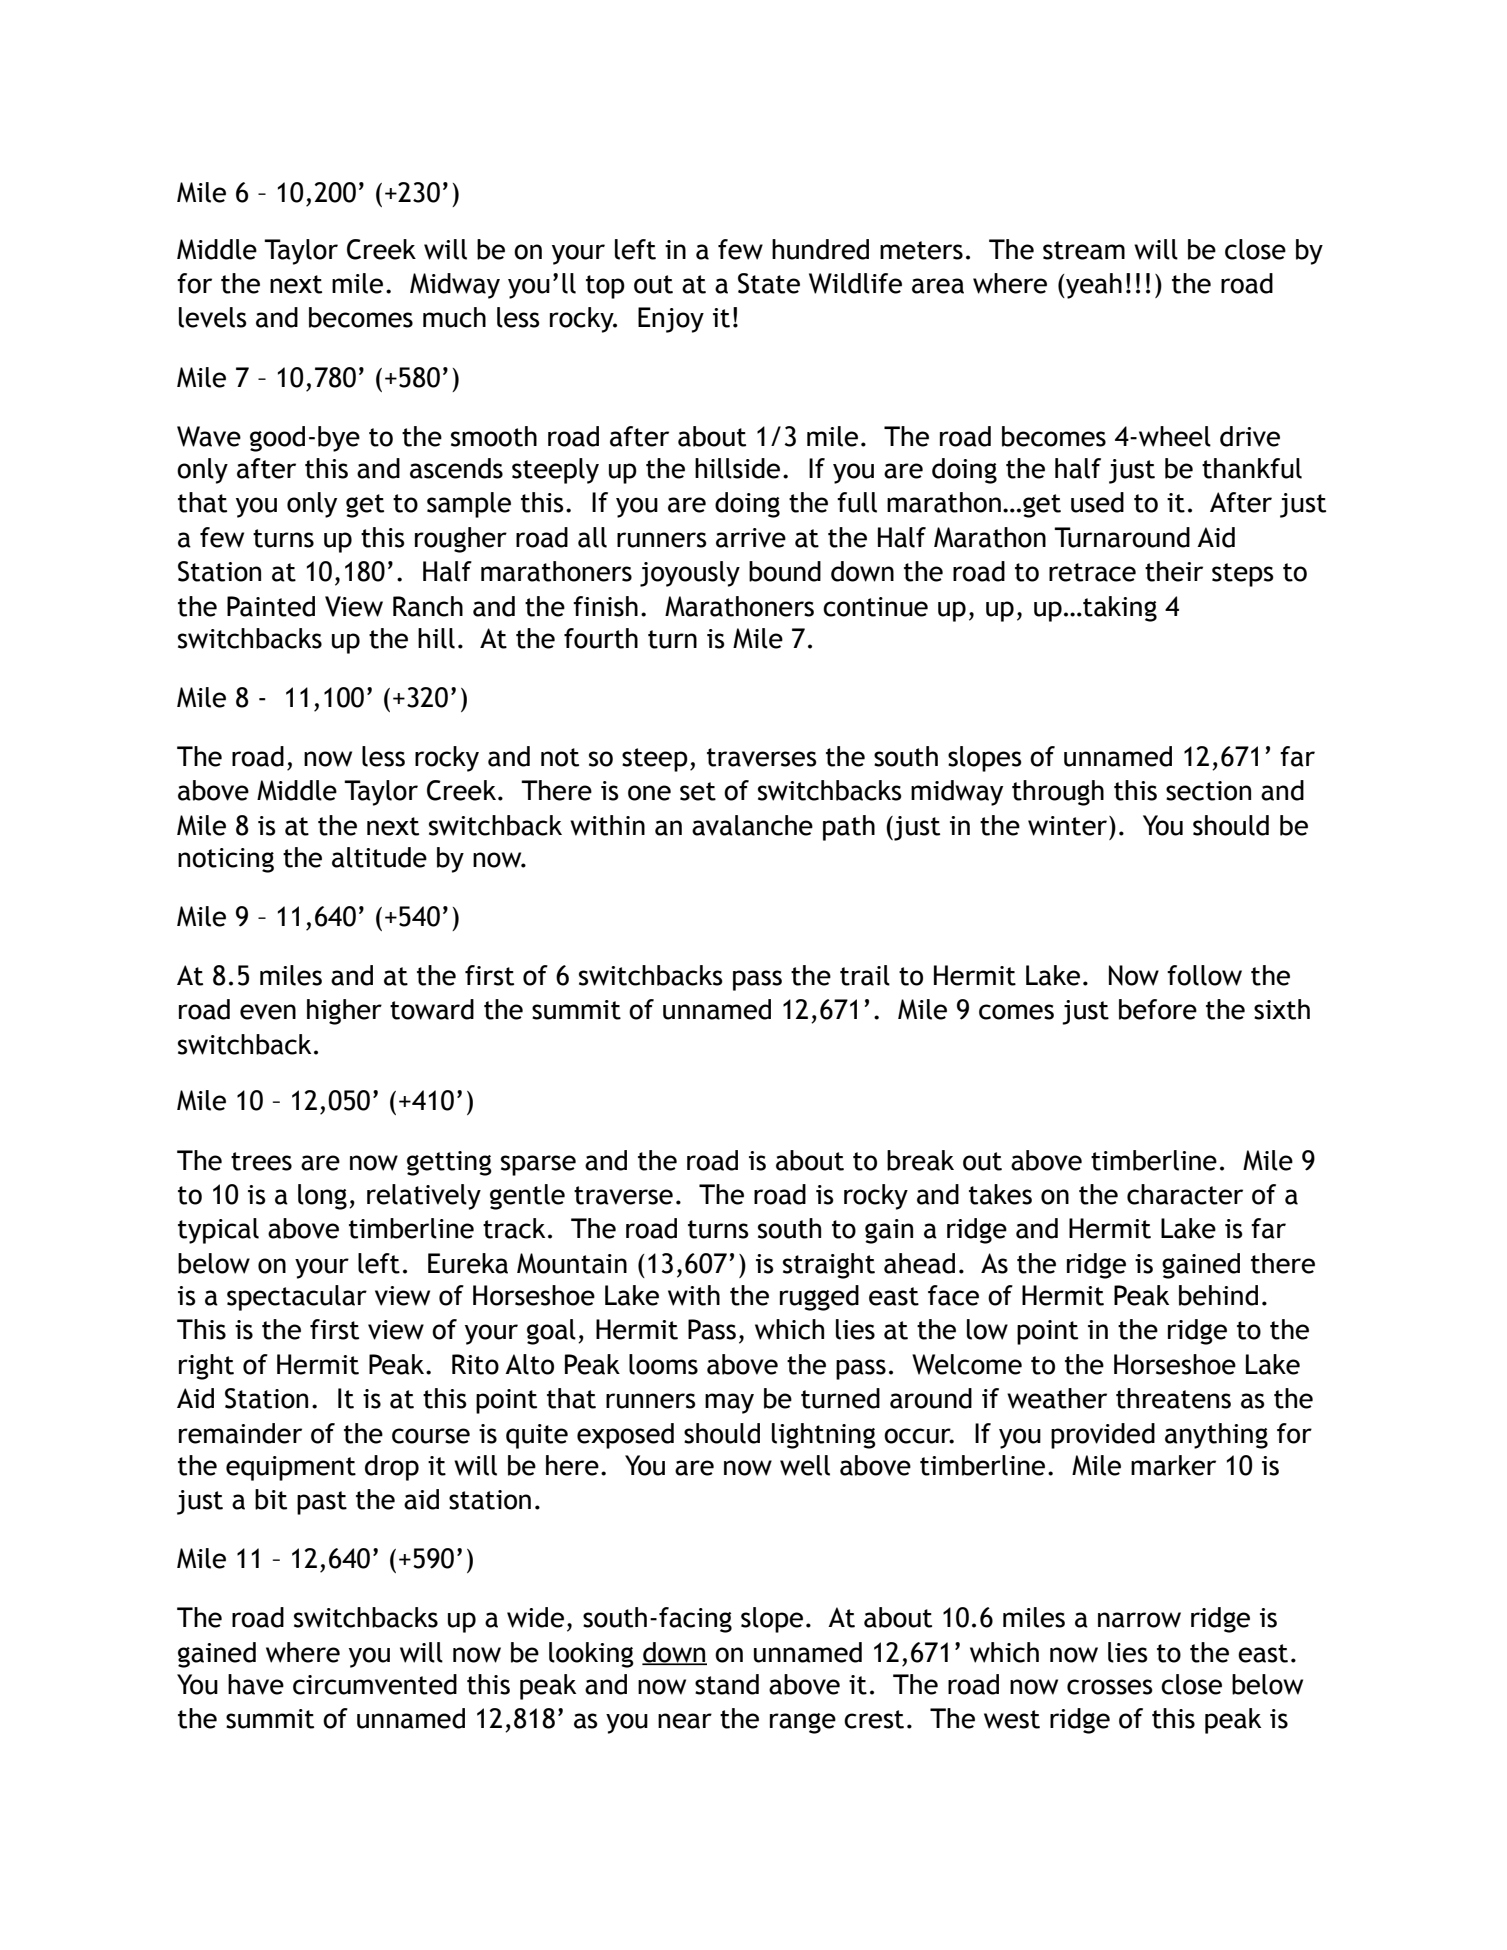 This screenshot has width=1507, height=1950. I want to click on State, so click(769, 283).
